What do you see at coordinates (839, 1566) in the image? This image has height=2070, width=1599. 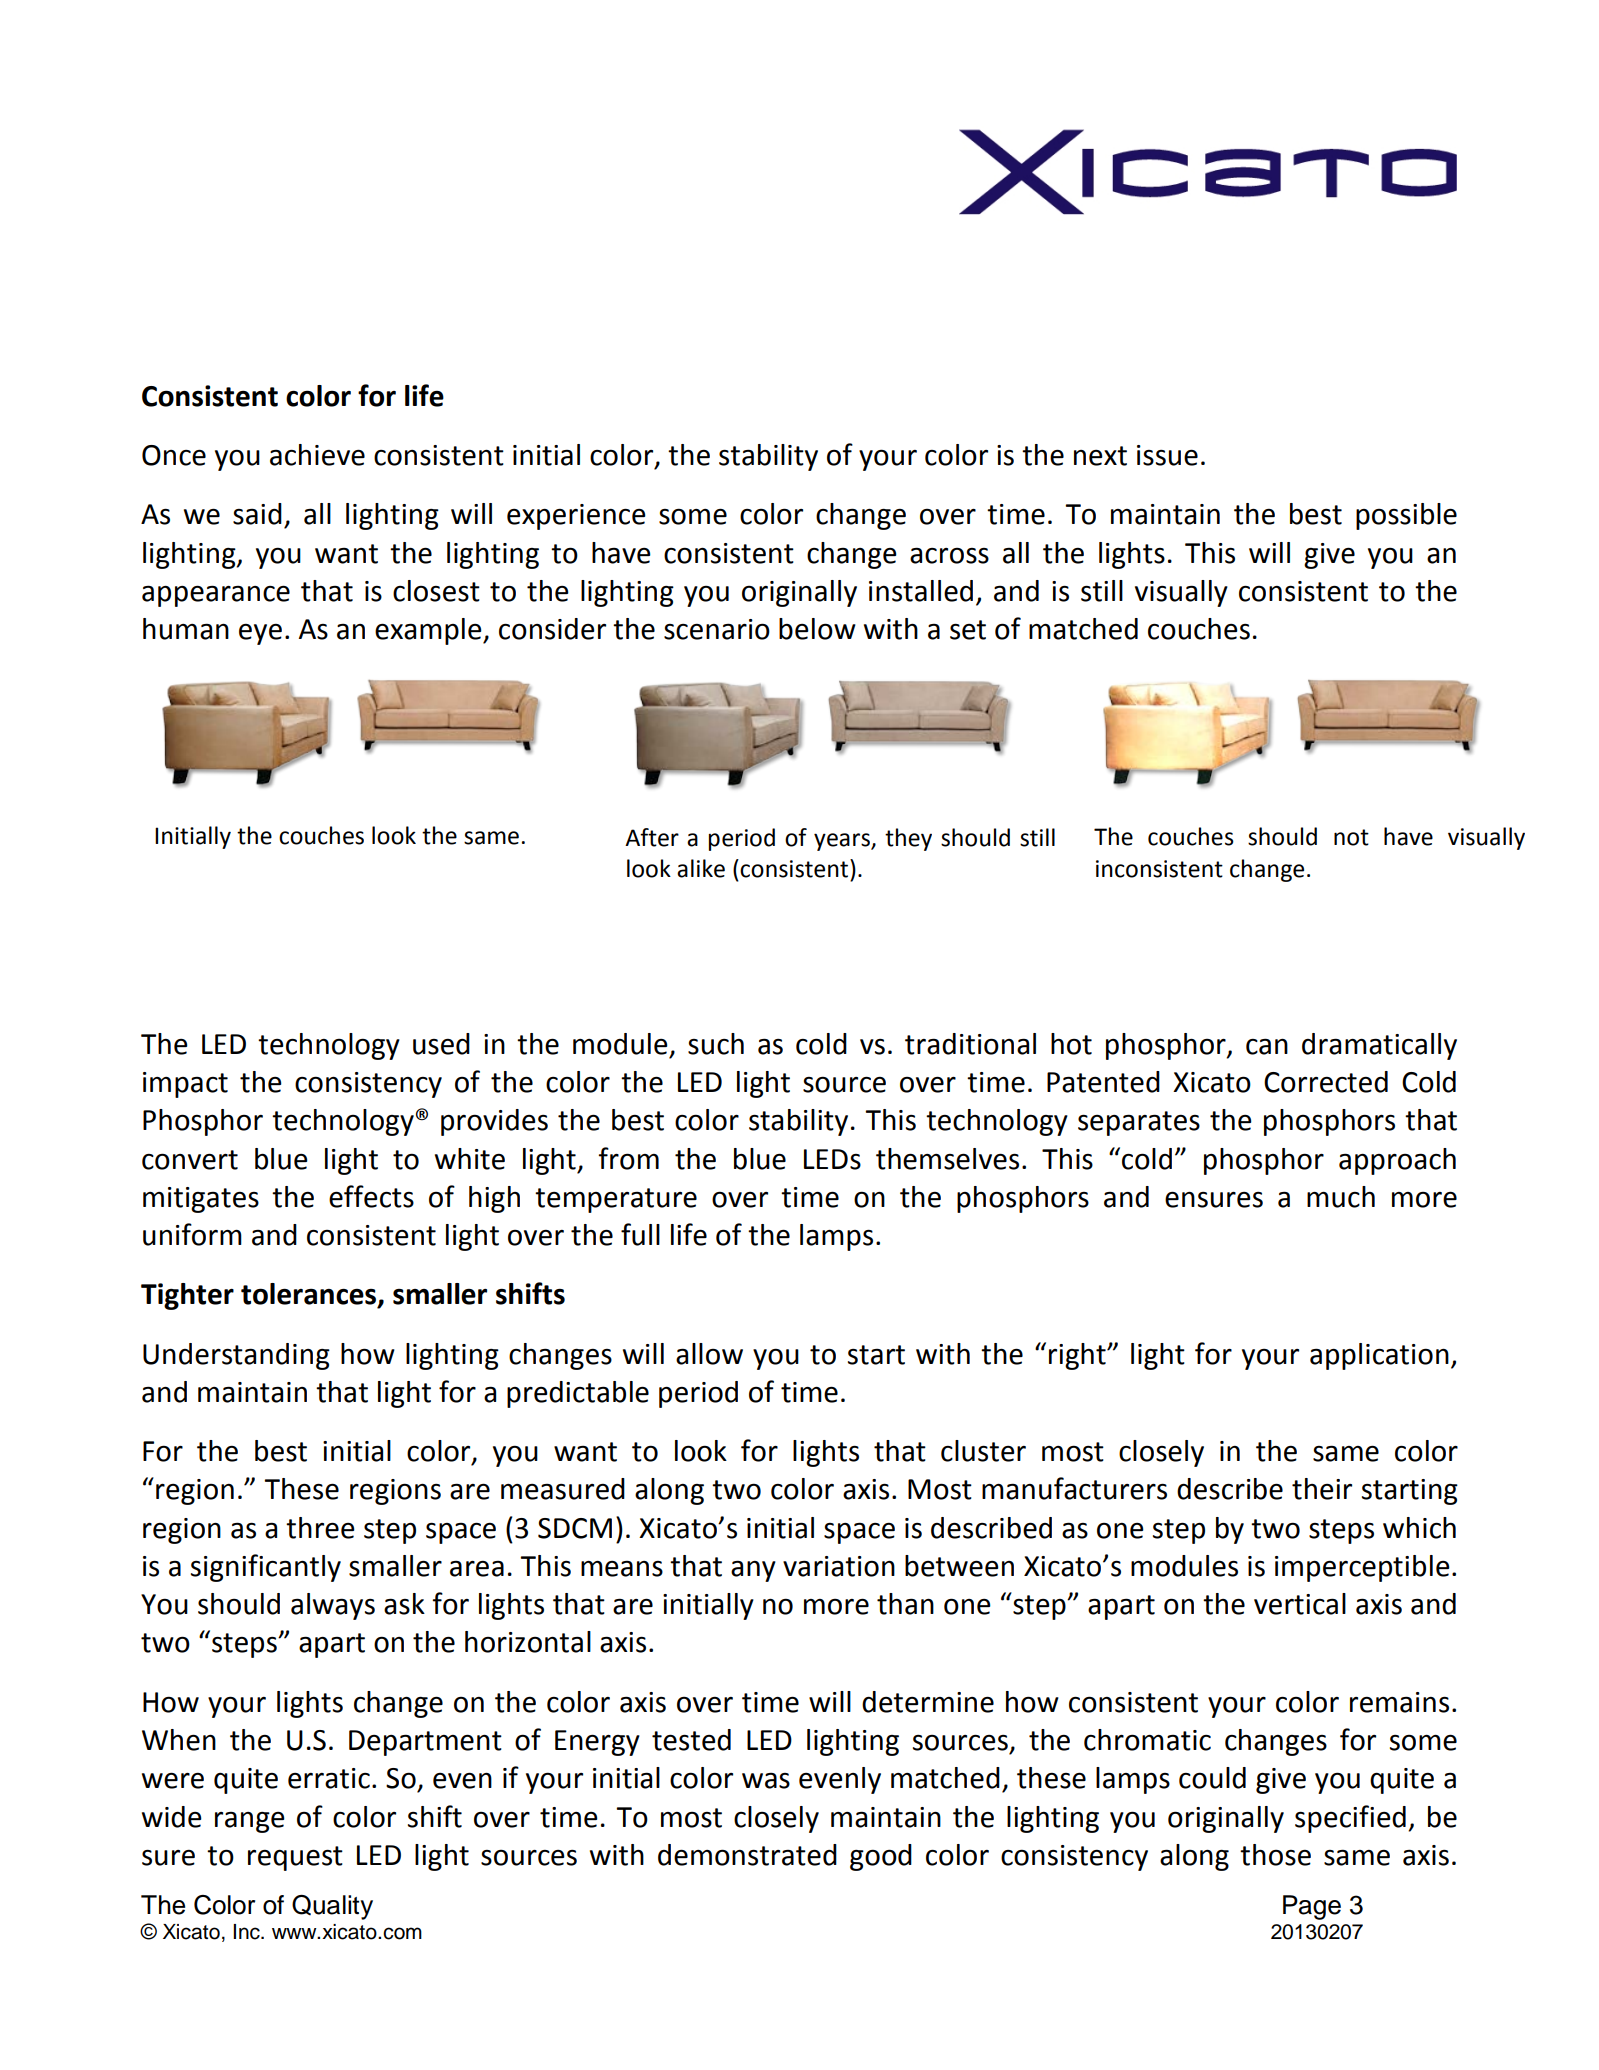 I see `variation` at bounding box center [839, 1566].
